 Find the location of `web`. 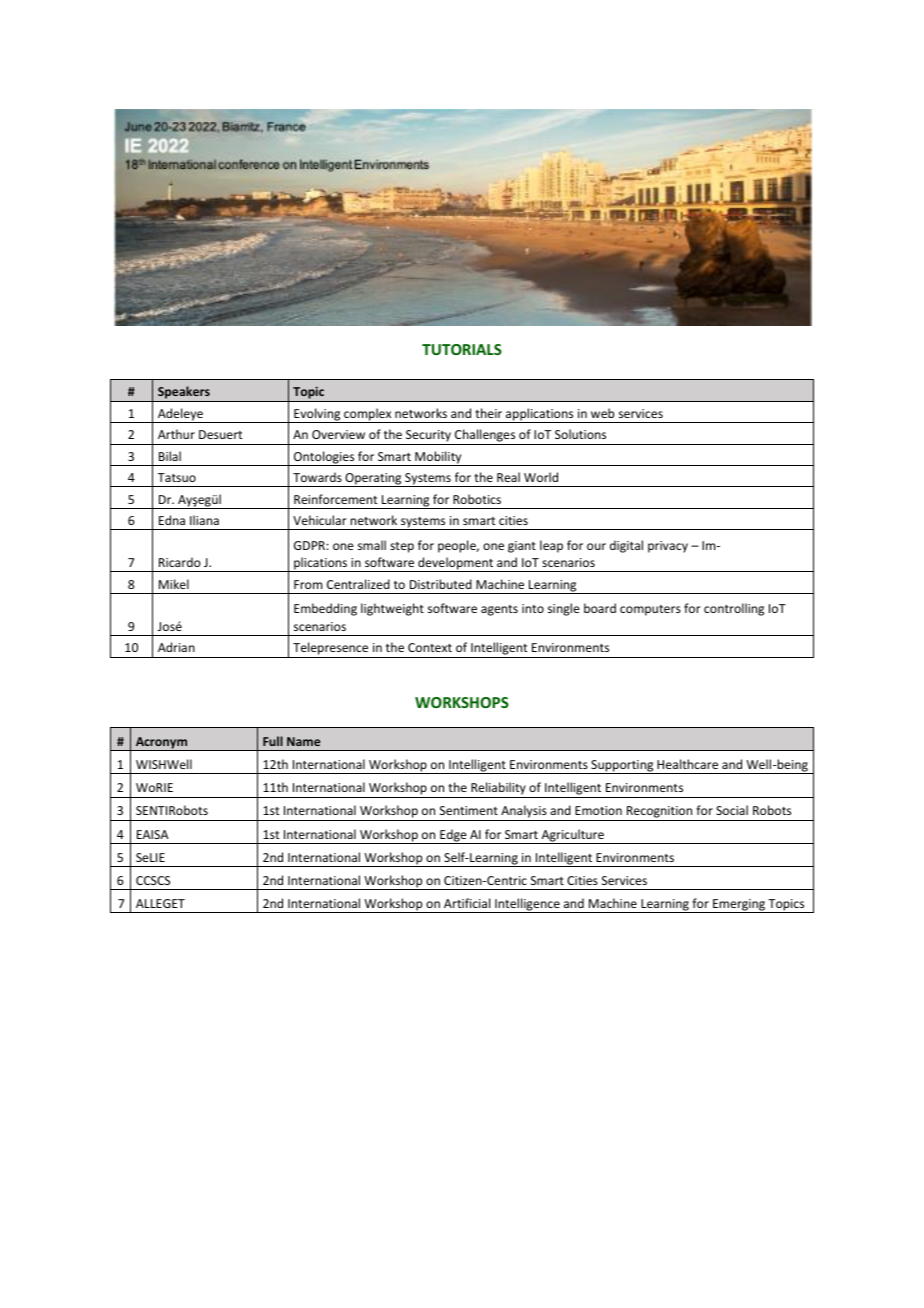

web is located at coordinates (602, 413).
